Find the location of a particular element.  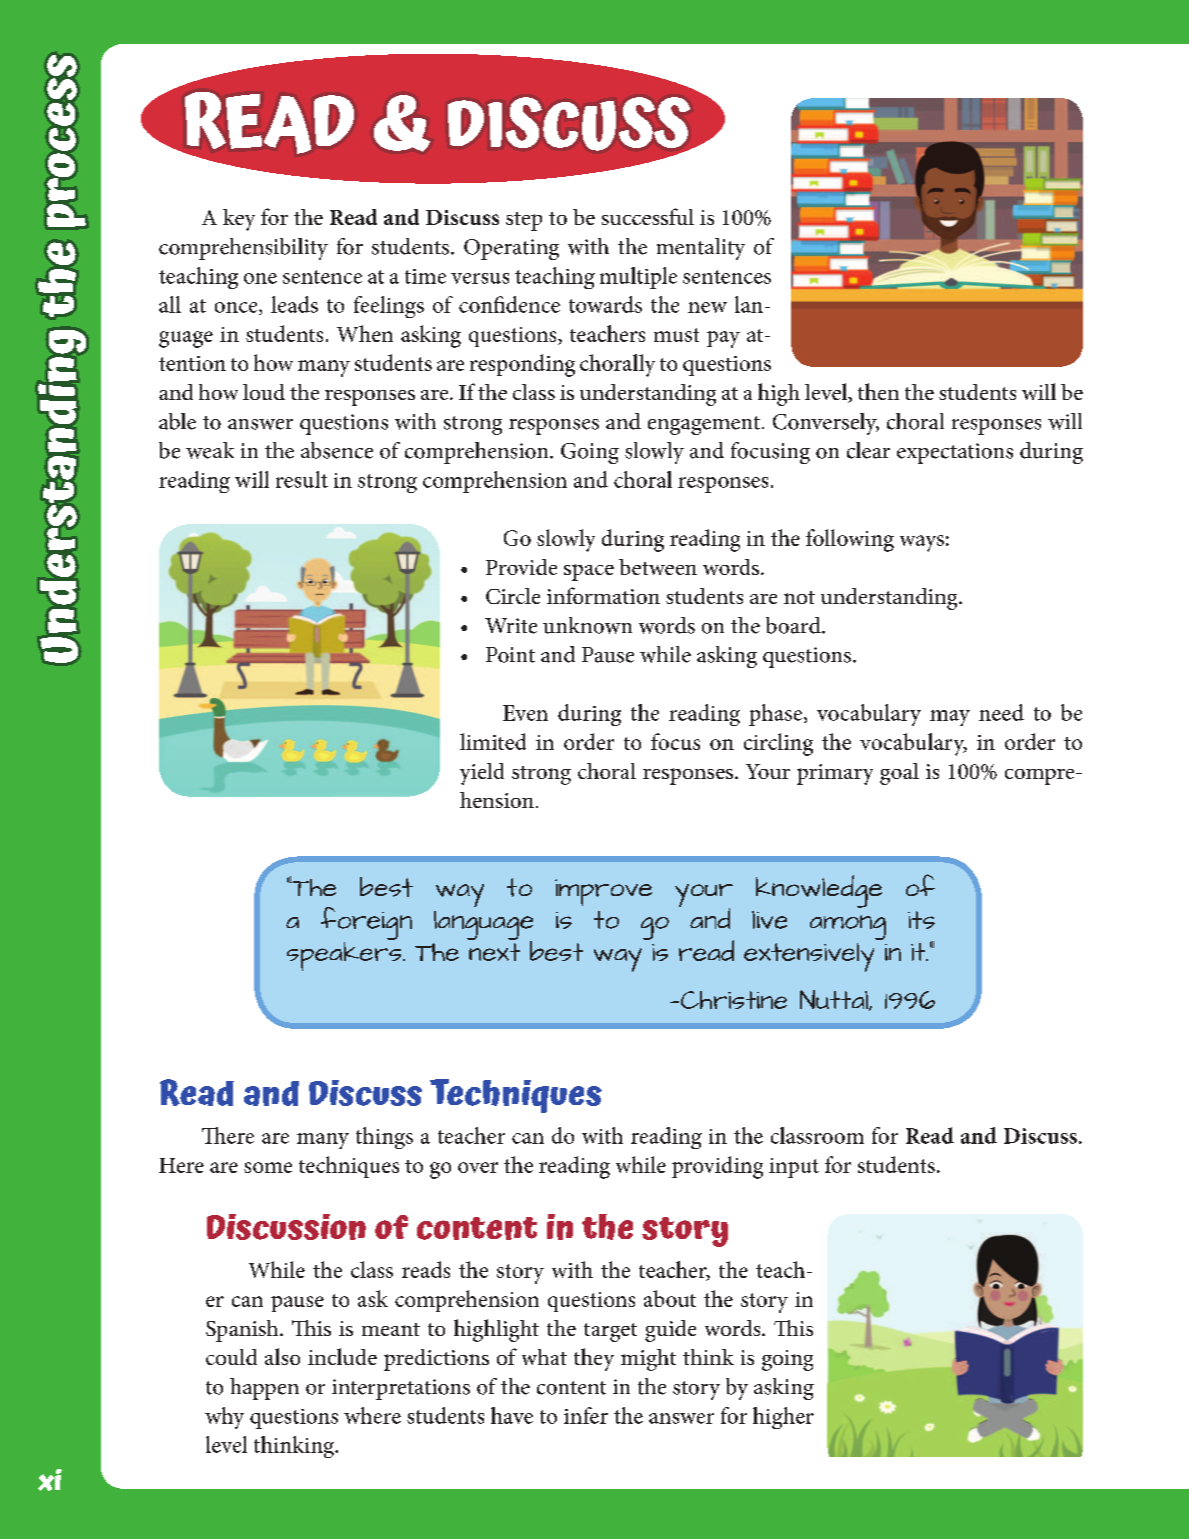

happen is located at coordinates (264, 1389).
